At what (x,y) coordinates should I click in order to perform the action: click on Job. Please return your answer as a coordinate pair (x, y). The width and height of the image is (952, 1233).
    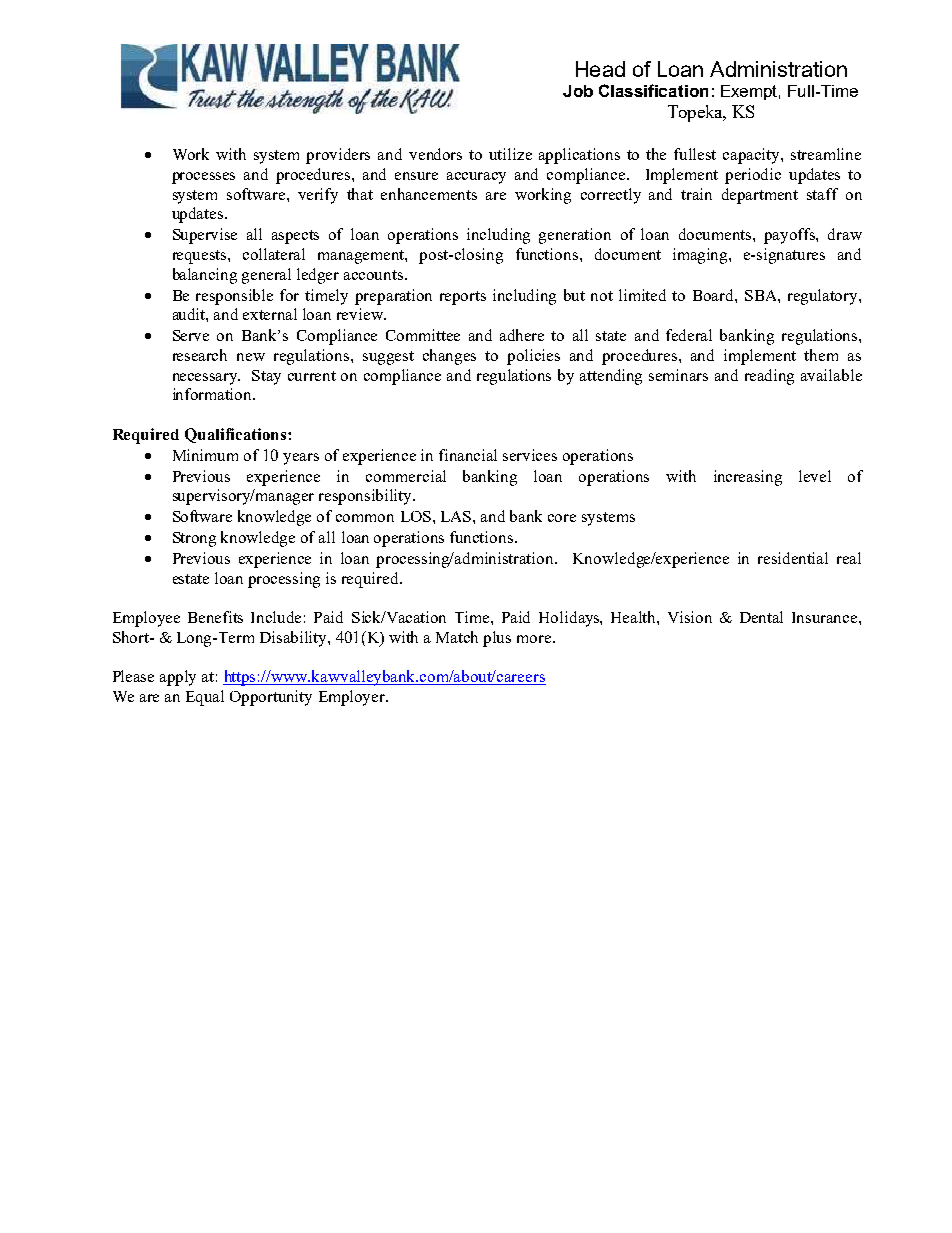
    Looking at the image, I should click on (578, 91).
